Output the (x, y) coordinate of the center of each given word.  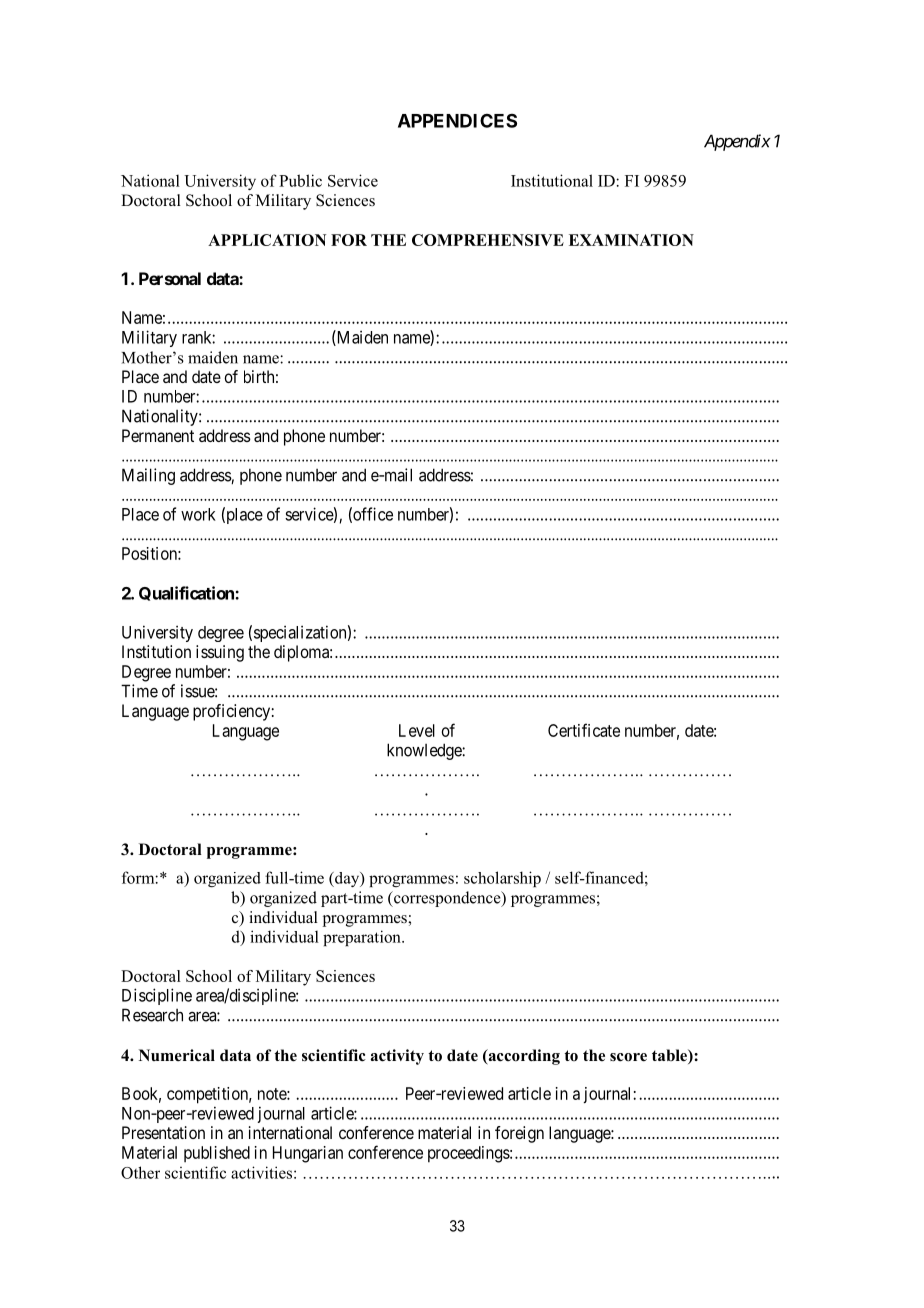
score (628, 1057)
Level (417, 730)
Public (300, 180)
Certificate (584, 730)
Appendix (737, 142)
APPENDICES (457, 121)
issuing (220, 653)
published (217, 1154)
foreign (519, 1134)
